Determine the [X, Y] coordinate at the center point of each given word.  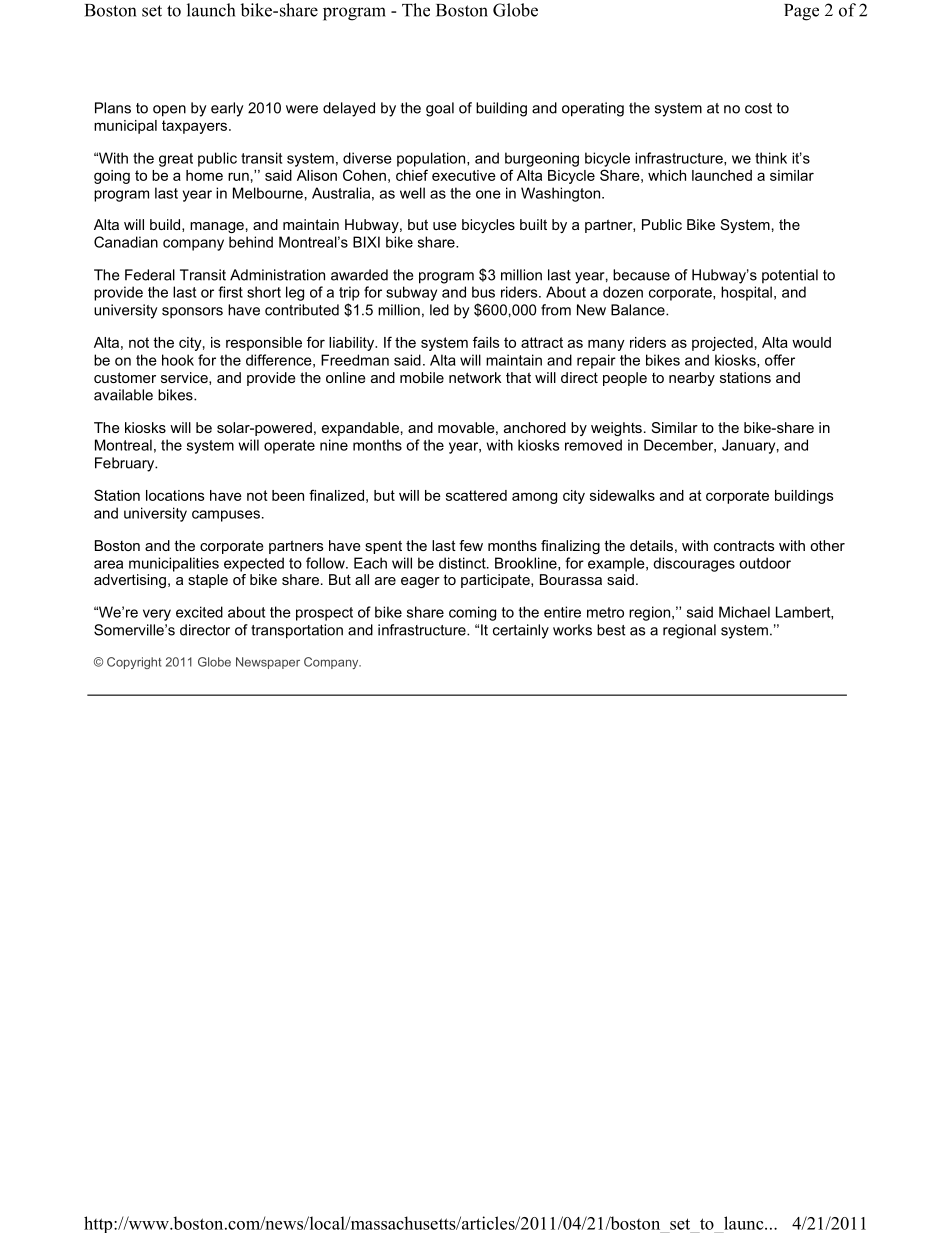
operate [289, 447]
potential [790, 276]
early [227, 109]
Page [801, 12]
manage [217, 227]
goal [440, 109]
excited [199, 612]
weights [616, 429]
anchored [535, 427]
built [533, 224]
